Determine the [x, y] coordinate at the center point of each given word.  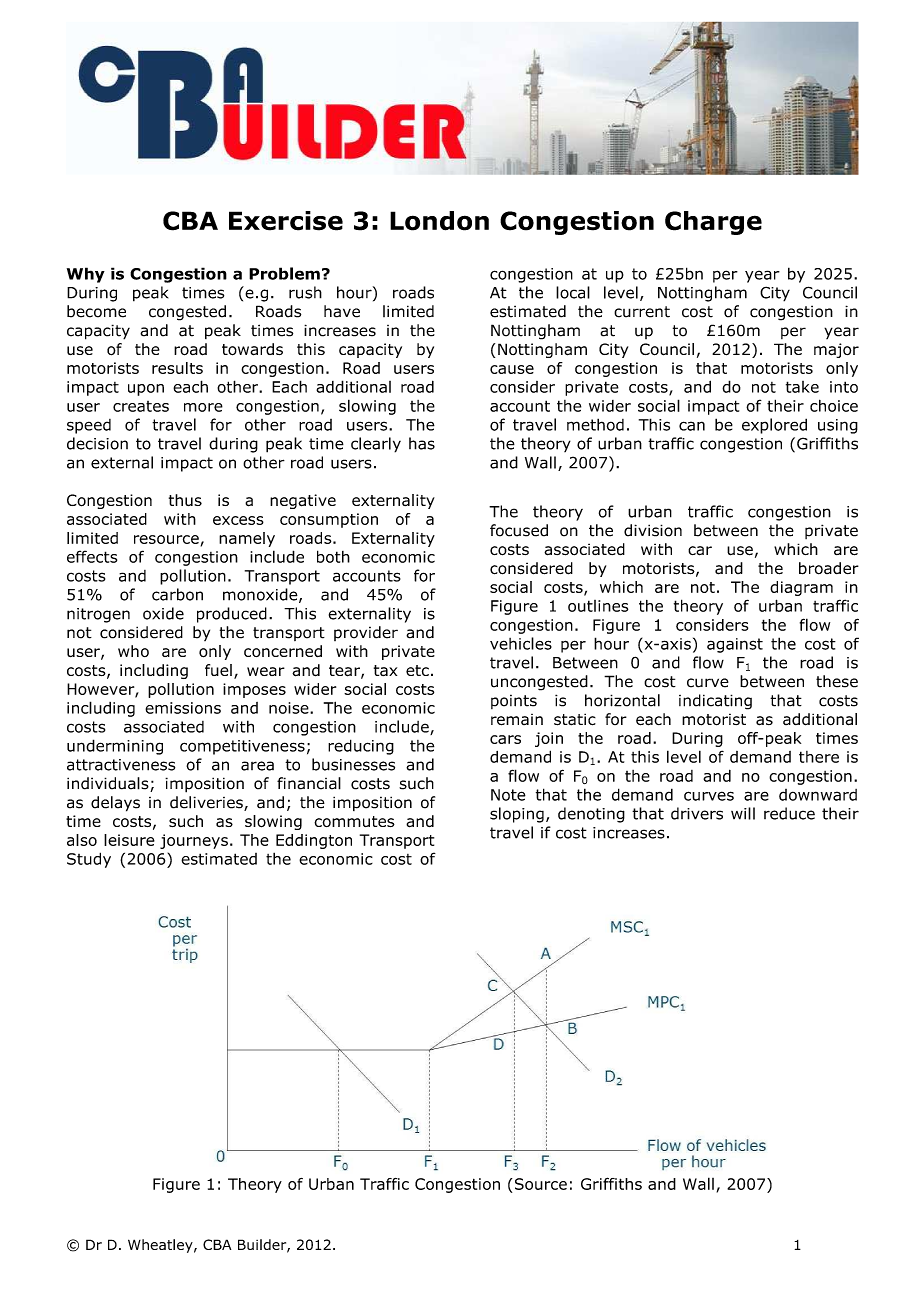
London [439, 221]
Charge [713, 223]
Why [86, 275]
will [743, 813]
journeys [194, 841]
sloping [517, 815]
